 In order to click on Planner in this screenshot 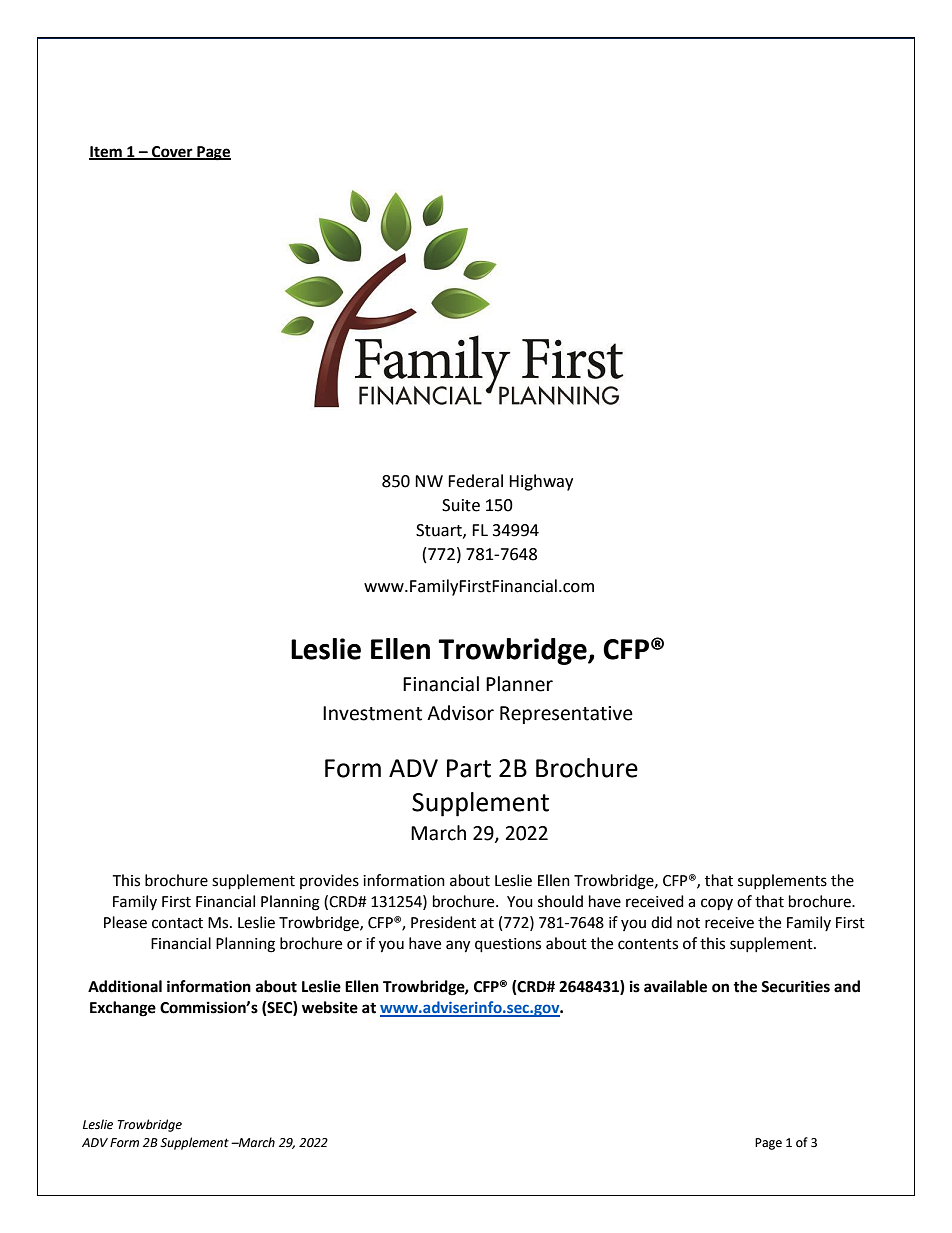, I will do `click(519, 684)`.
